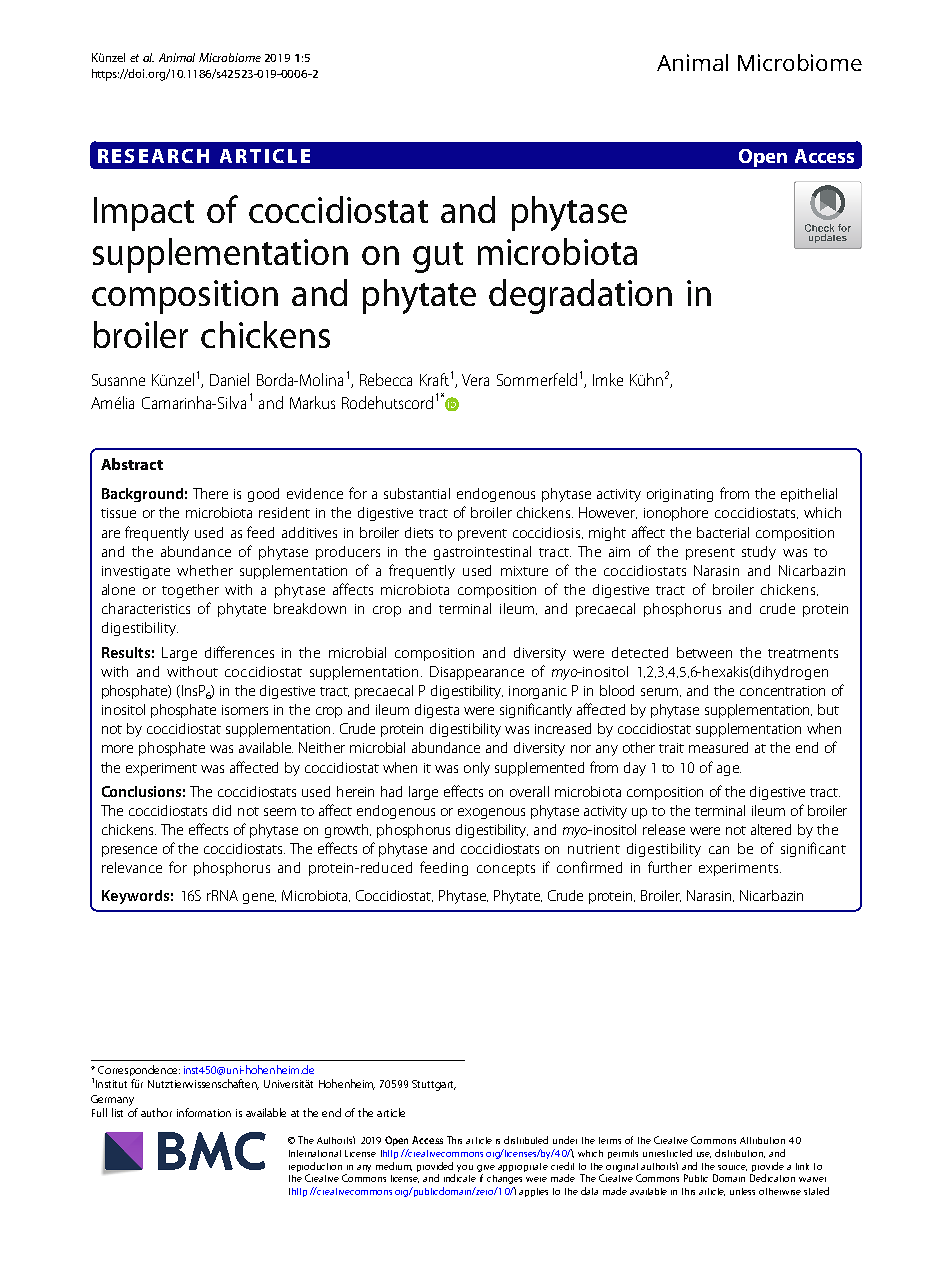  I want to click on information, so click(204, 1112).
